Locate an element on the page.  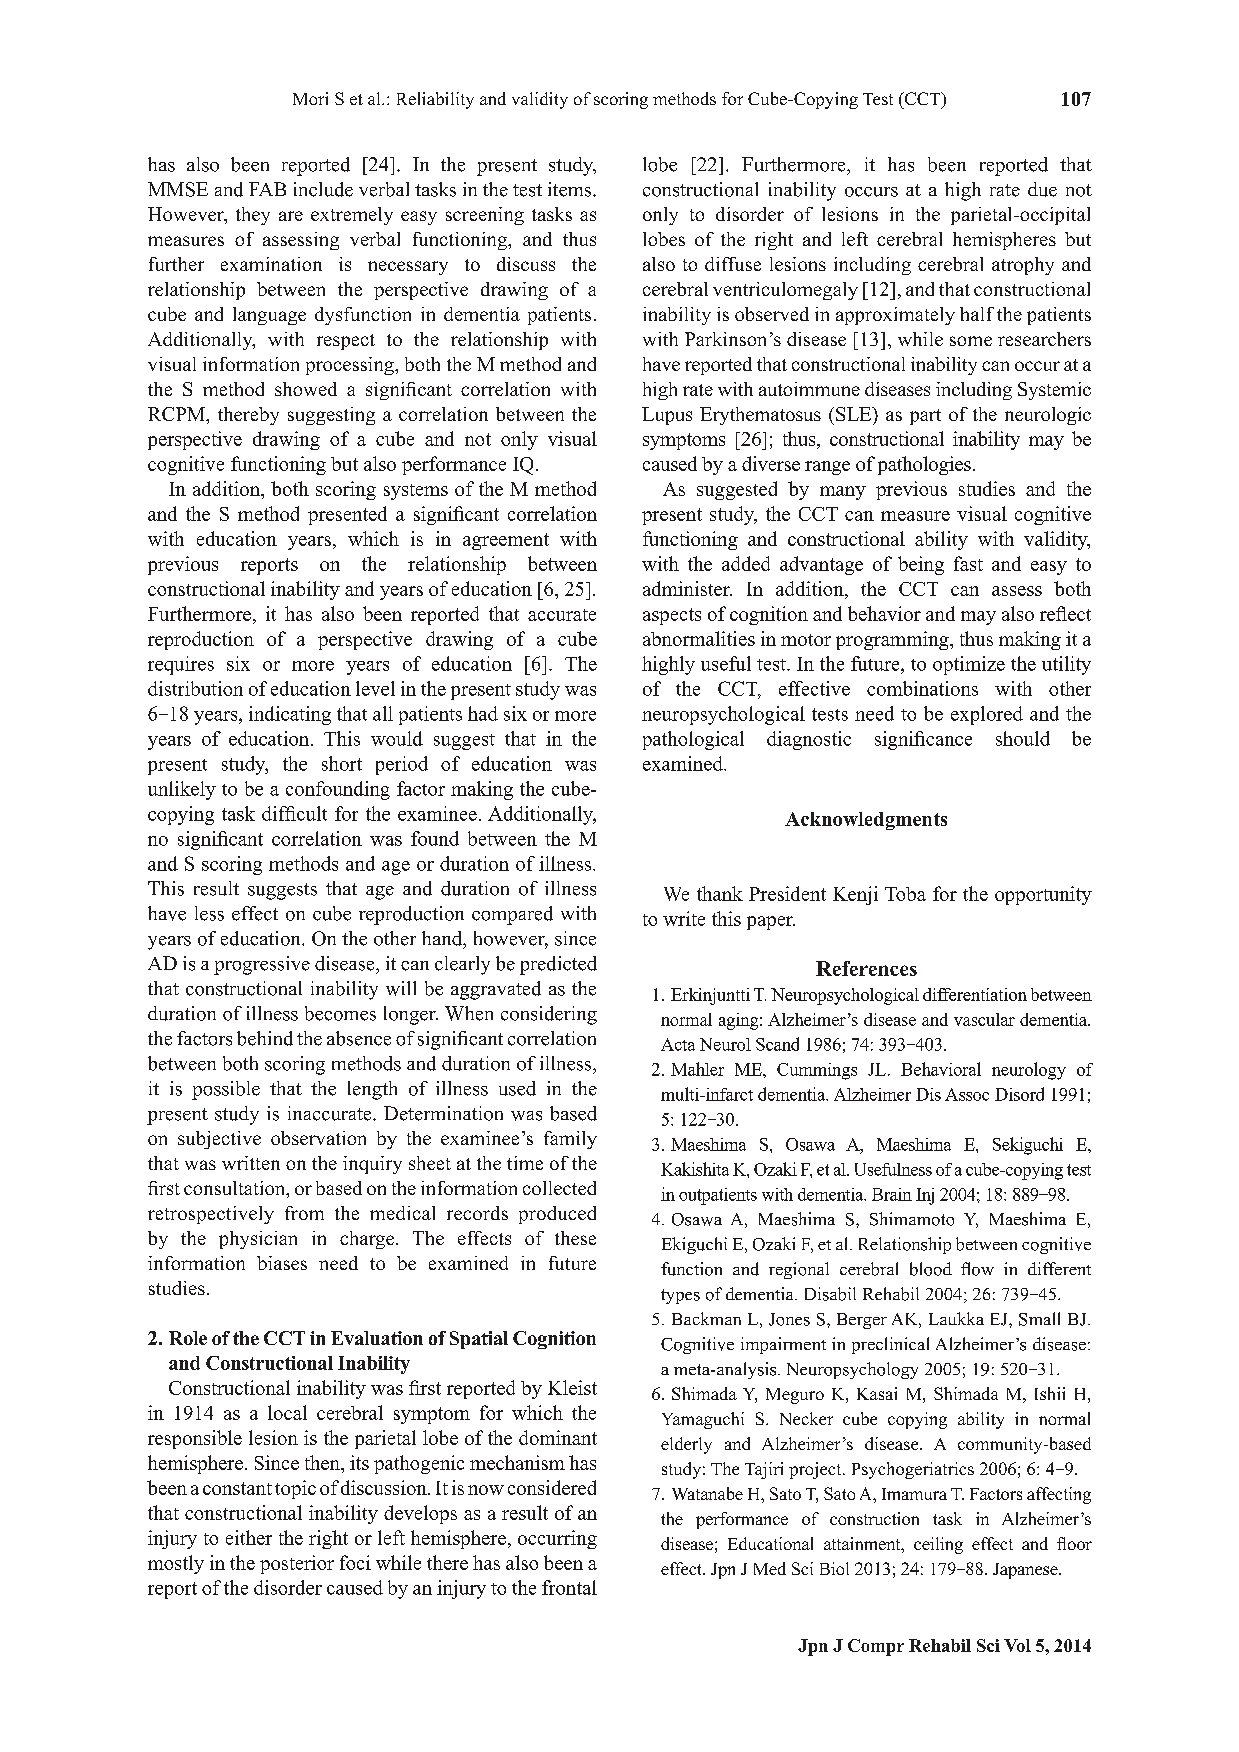
due is located at coordinates (1042, 189).
